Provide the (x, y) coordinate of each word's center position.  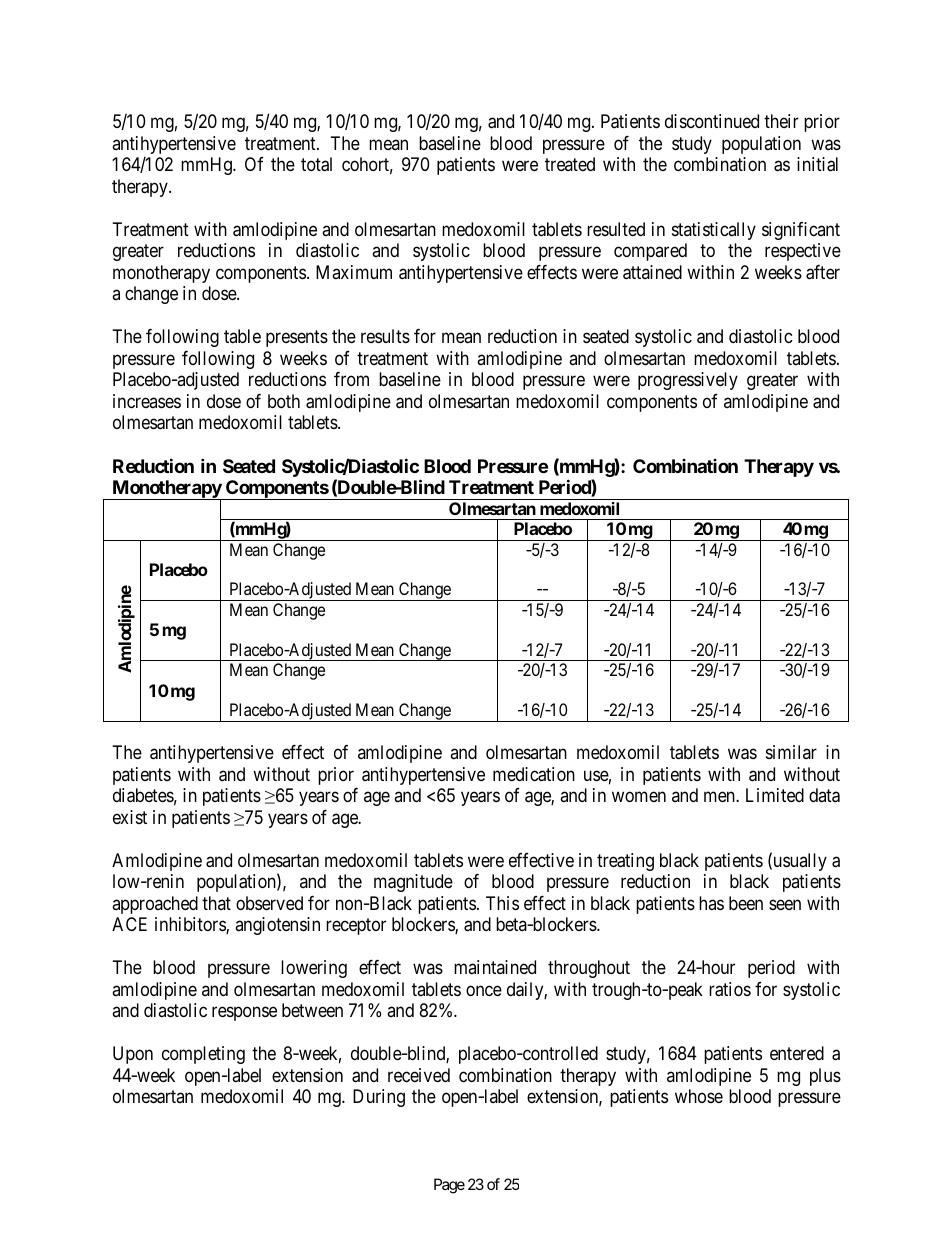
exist (130, 817)
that (216, 903)
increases (147, 401)
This (502, 903)
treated (570, 164)
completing (203, 1055)
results (385, 336)
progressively (688, 381)
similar (791, 752)
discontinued (712, 121)
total (316, 164)
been (746, 903)
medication (534, 774)
